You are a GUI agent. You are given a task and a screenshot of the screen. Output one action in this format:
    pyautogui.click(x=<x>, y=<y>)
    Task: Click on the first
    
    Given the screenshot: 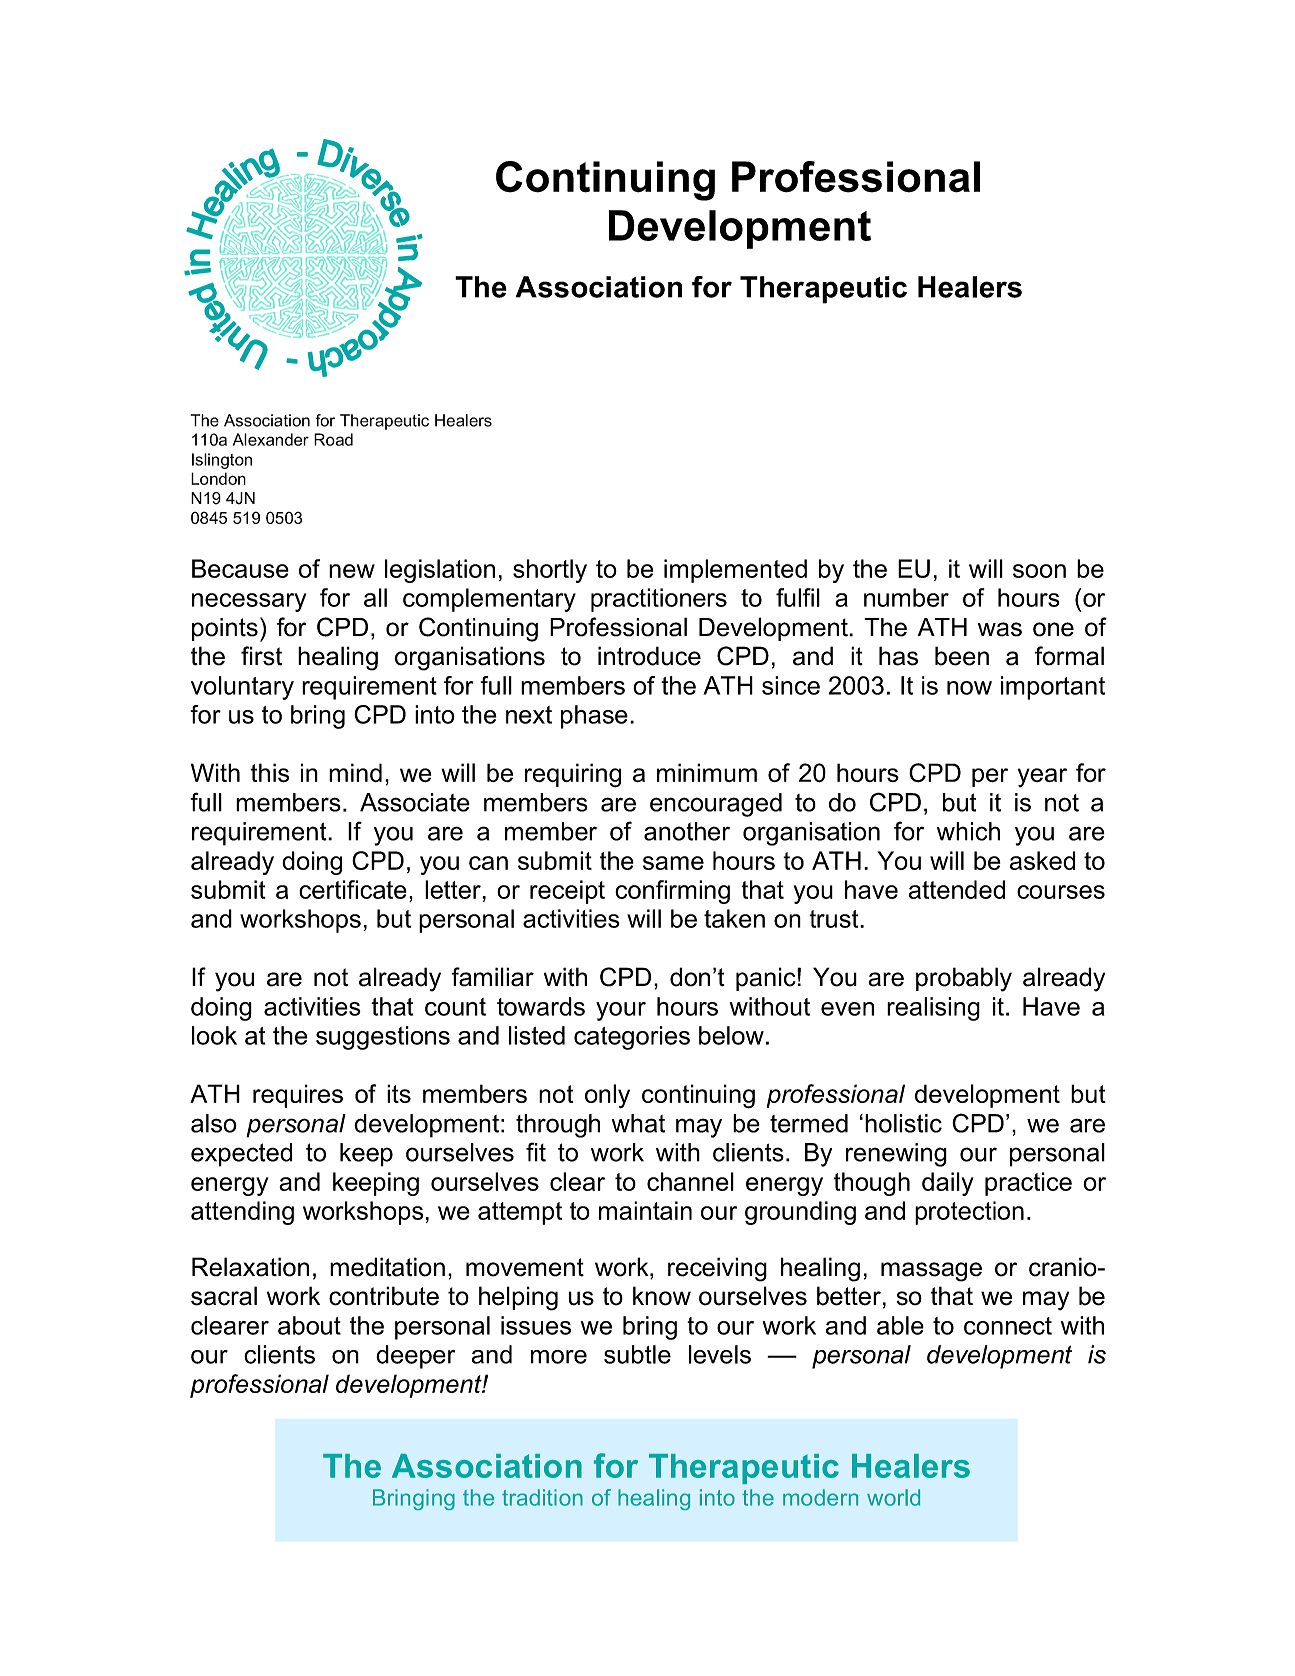 What is the action you would take?
    pyautogui.click(x=261, y=656)
